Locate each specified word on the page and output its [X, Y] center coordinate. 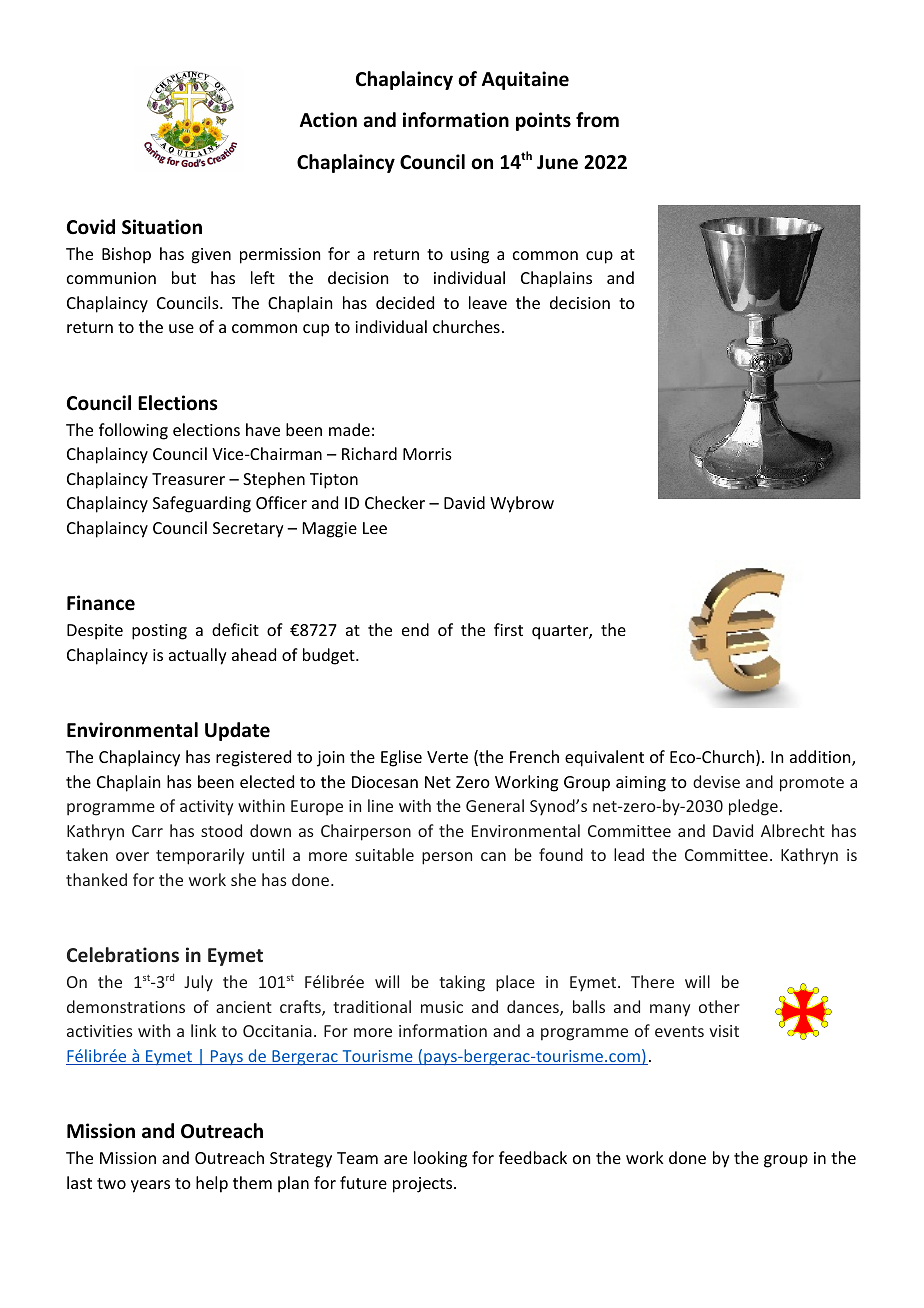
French [534, 756]
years [150, 1186]
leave [488, 302]
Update [237, 731]
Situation [162, 227]
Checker [395, 502]
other [719, 1006]
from [597, 120]
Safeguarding [202, 504]
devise [716, 781]
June [557, 162]
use [181, 328]
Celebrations [123, 954]
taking [462, 983]
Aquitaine [525, 80]
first [508, 629]
